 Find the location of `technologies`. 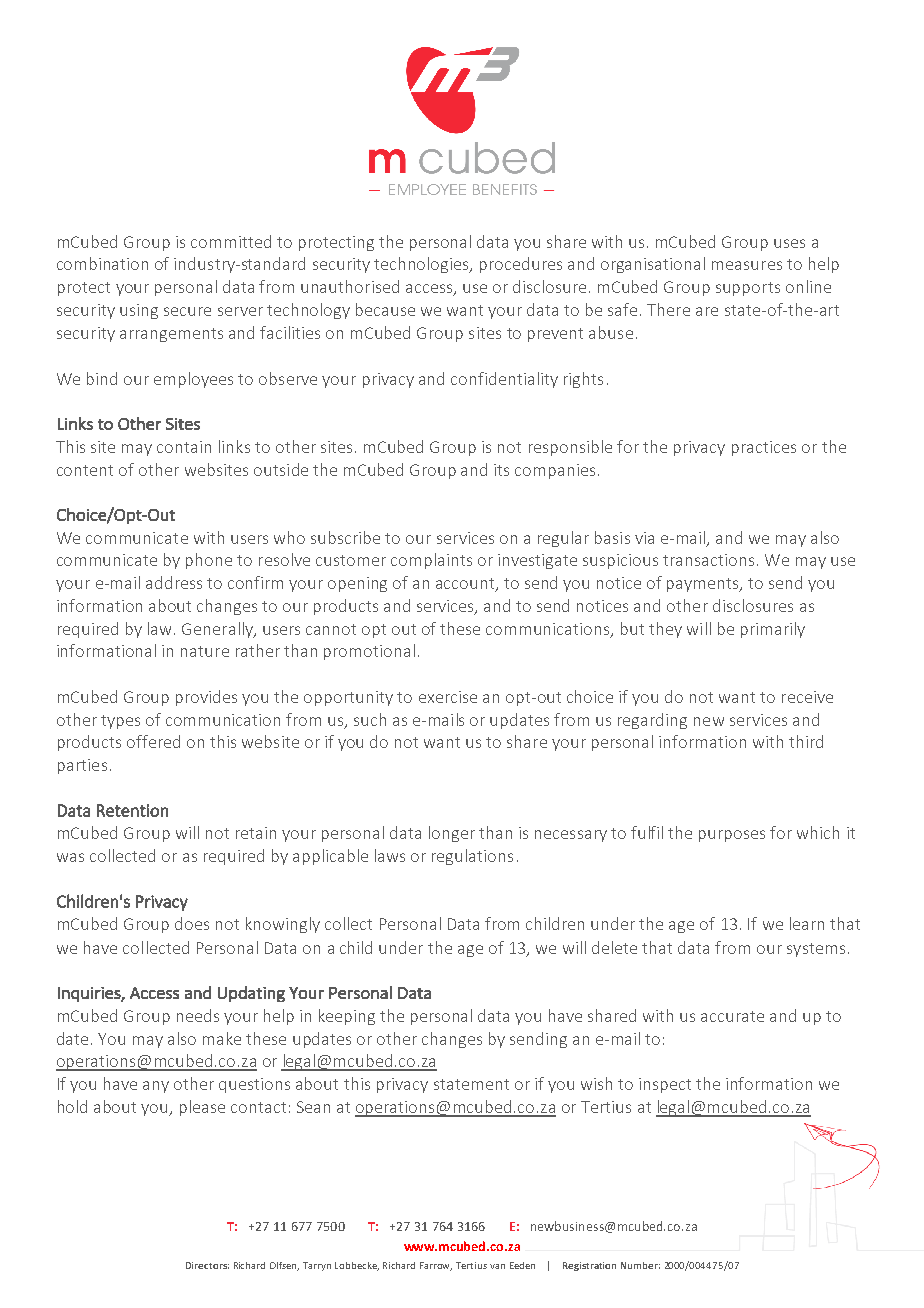

technologies is located at coordinates (423, 265).
